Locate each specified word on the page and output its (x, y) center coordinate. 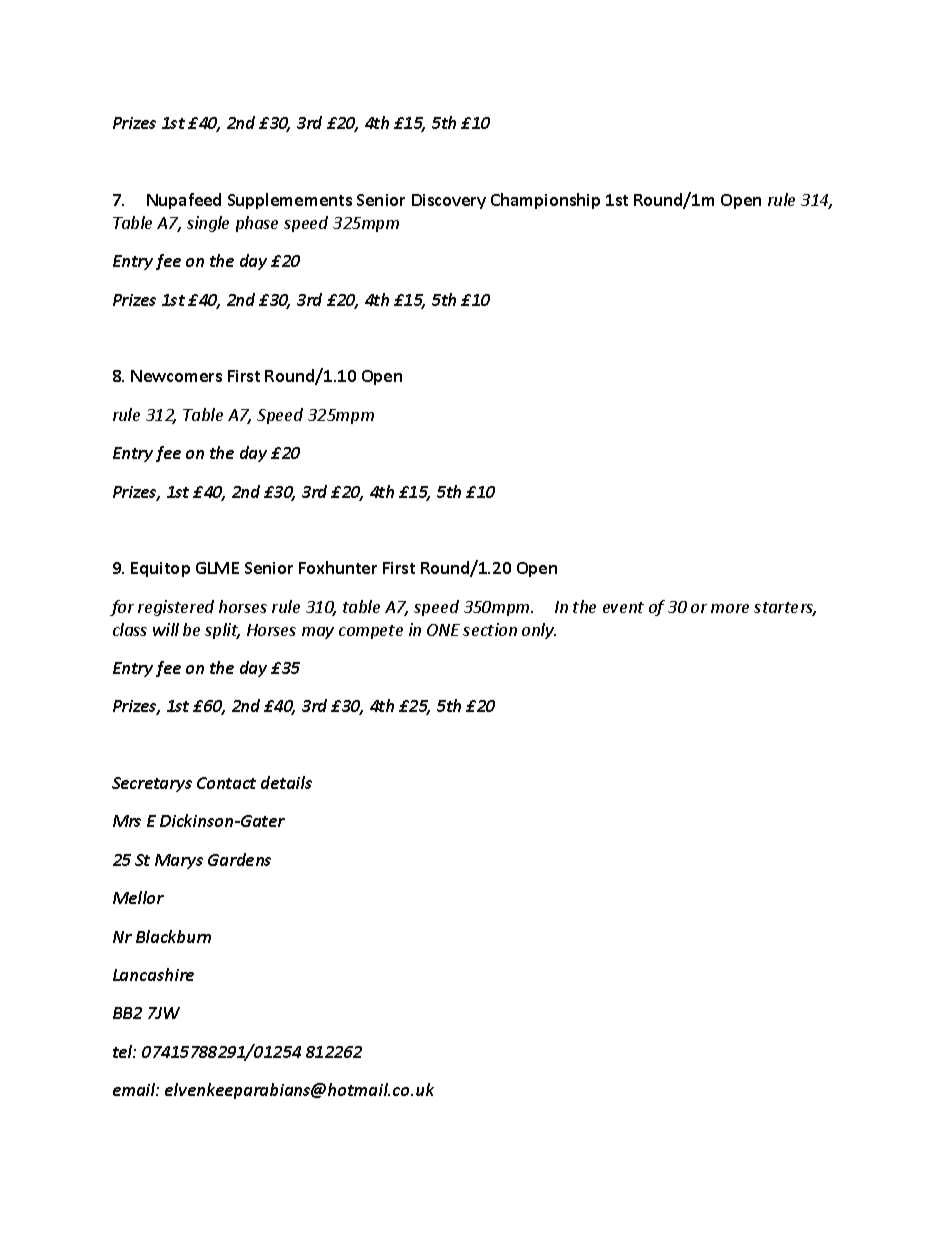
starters (785, 609)
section (490, 629)
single (208, 224)
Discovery (449, 201)
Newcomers (176, 376)
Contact (226, 783)
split (222, 631)
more (730, 608)
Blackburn (173, 936)
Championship (545, 201)
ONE (443, 630)
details (286, 782)
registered (176, 608)
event (623, 607)
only (539, 631)
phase (257, 224)
